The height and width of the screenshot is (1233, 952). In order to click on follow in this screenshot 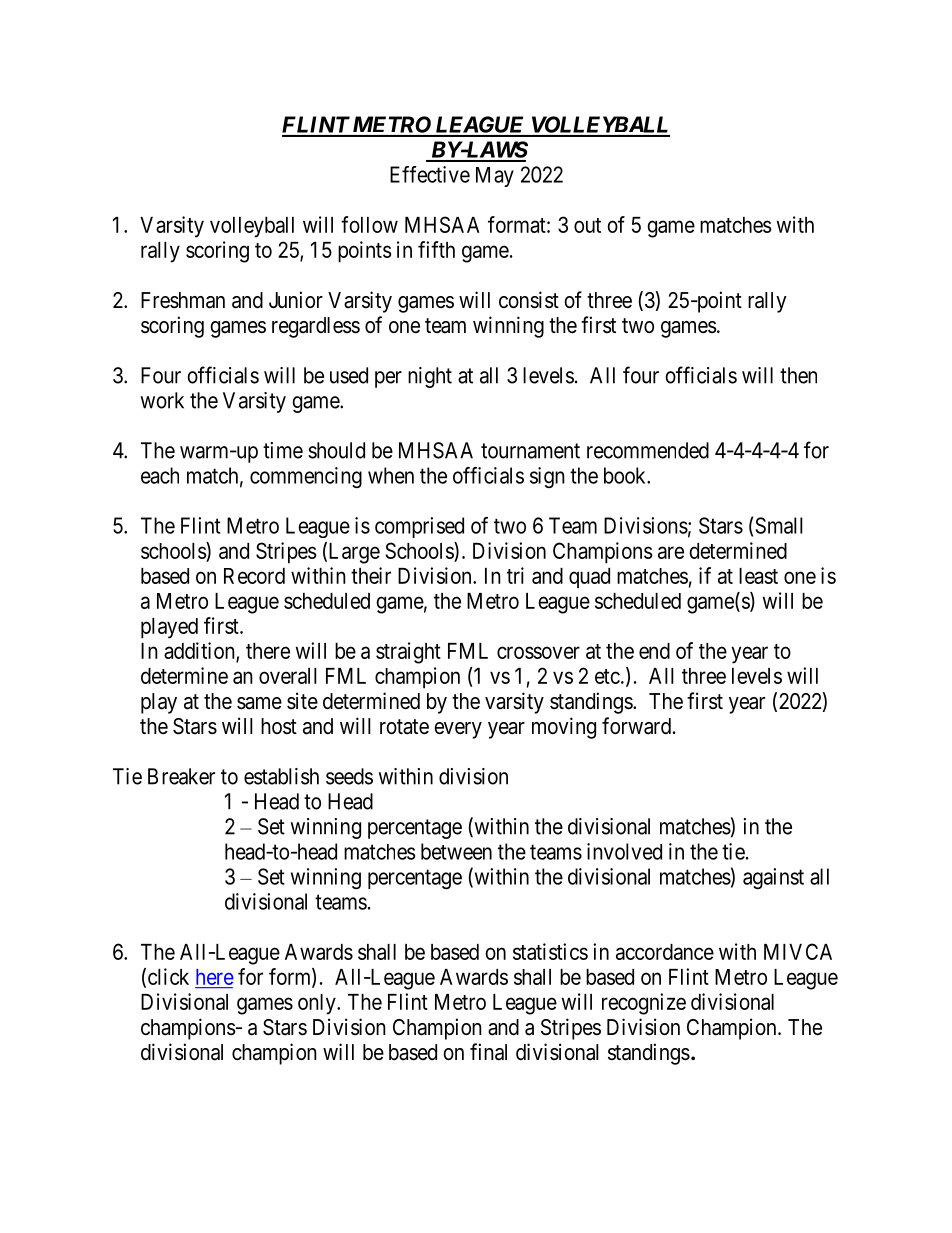, I will do `click(369, 224)`.
